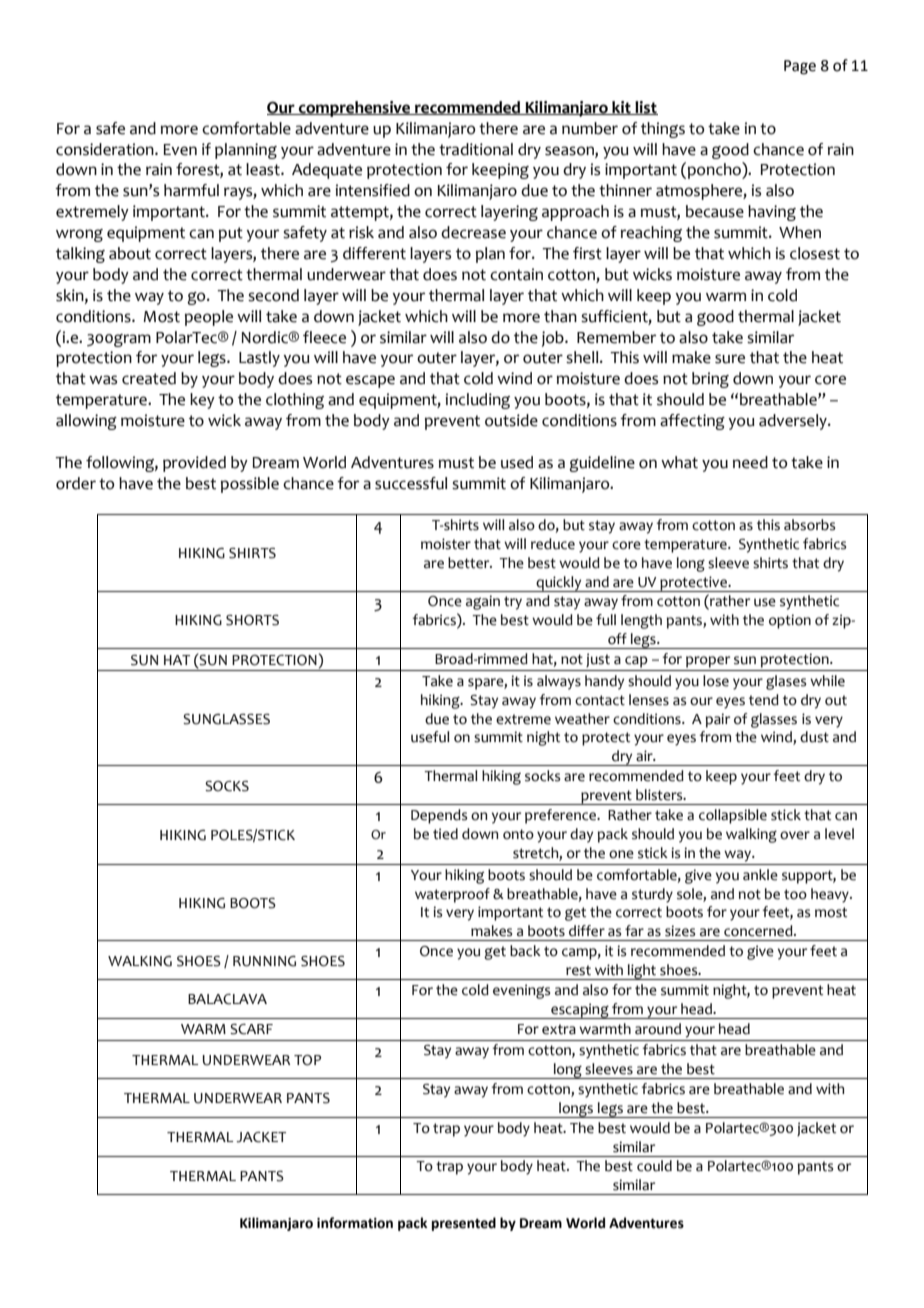 The width and height of the screenshot is (924, 1308). Describe the element at coordinates (476, 149) in the screenshot. I see `traditional` at that location.
